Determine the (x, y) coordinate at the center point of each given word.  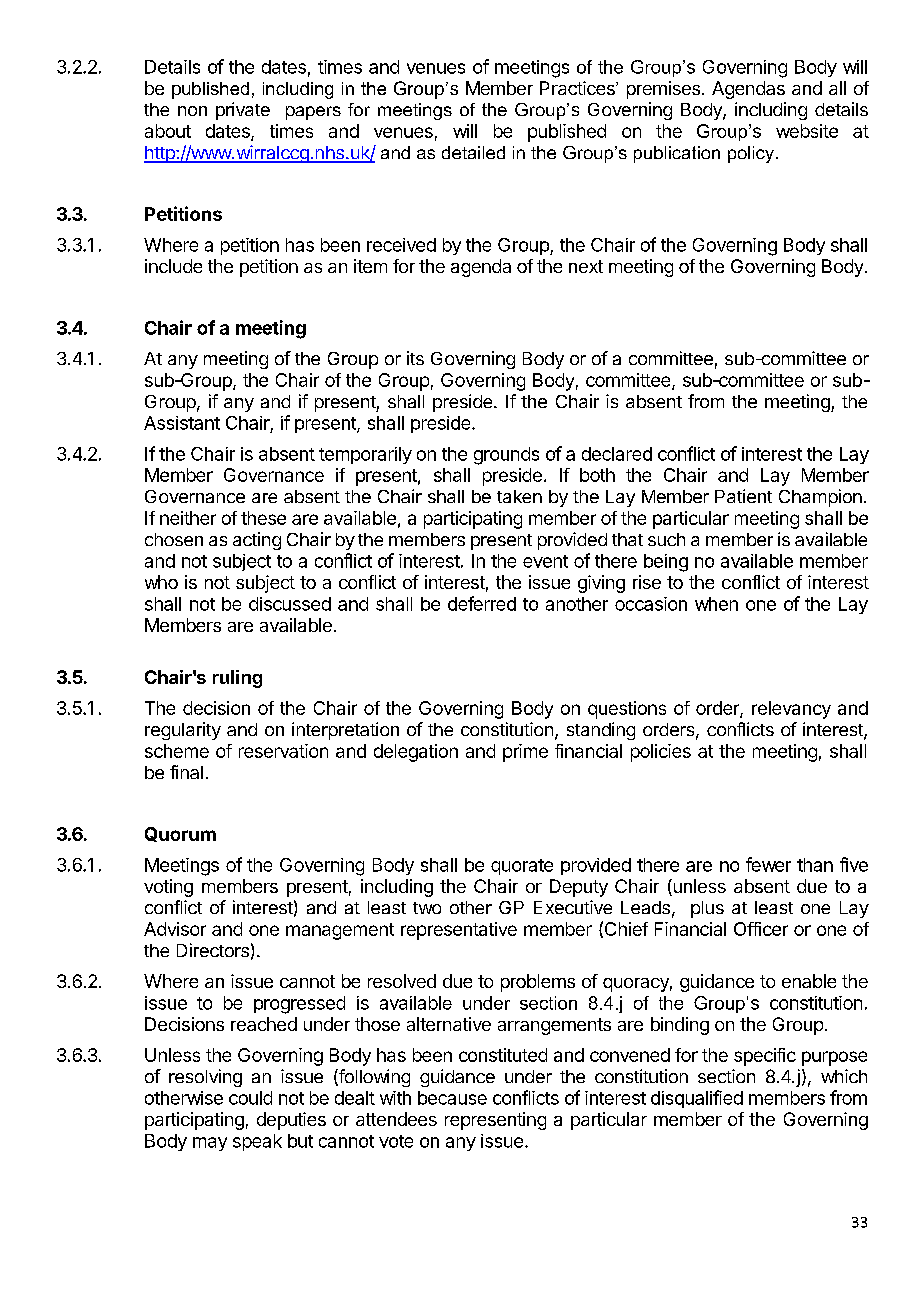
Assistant (182, 423)
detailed (473, 152)
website (807, 131)
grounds (506, 456)
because (452, 1098)
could (250, 1098)
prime (525, 753)
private (243, 111)
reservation (283, 751)
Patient (743, 496)
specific (765, 1057)
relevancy (791, 710)
